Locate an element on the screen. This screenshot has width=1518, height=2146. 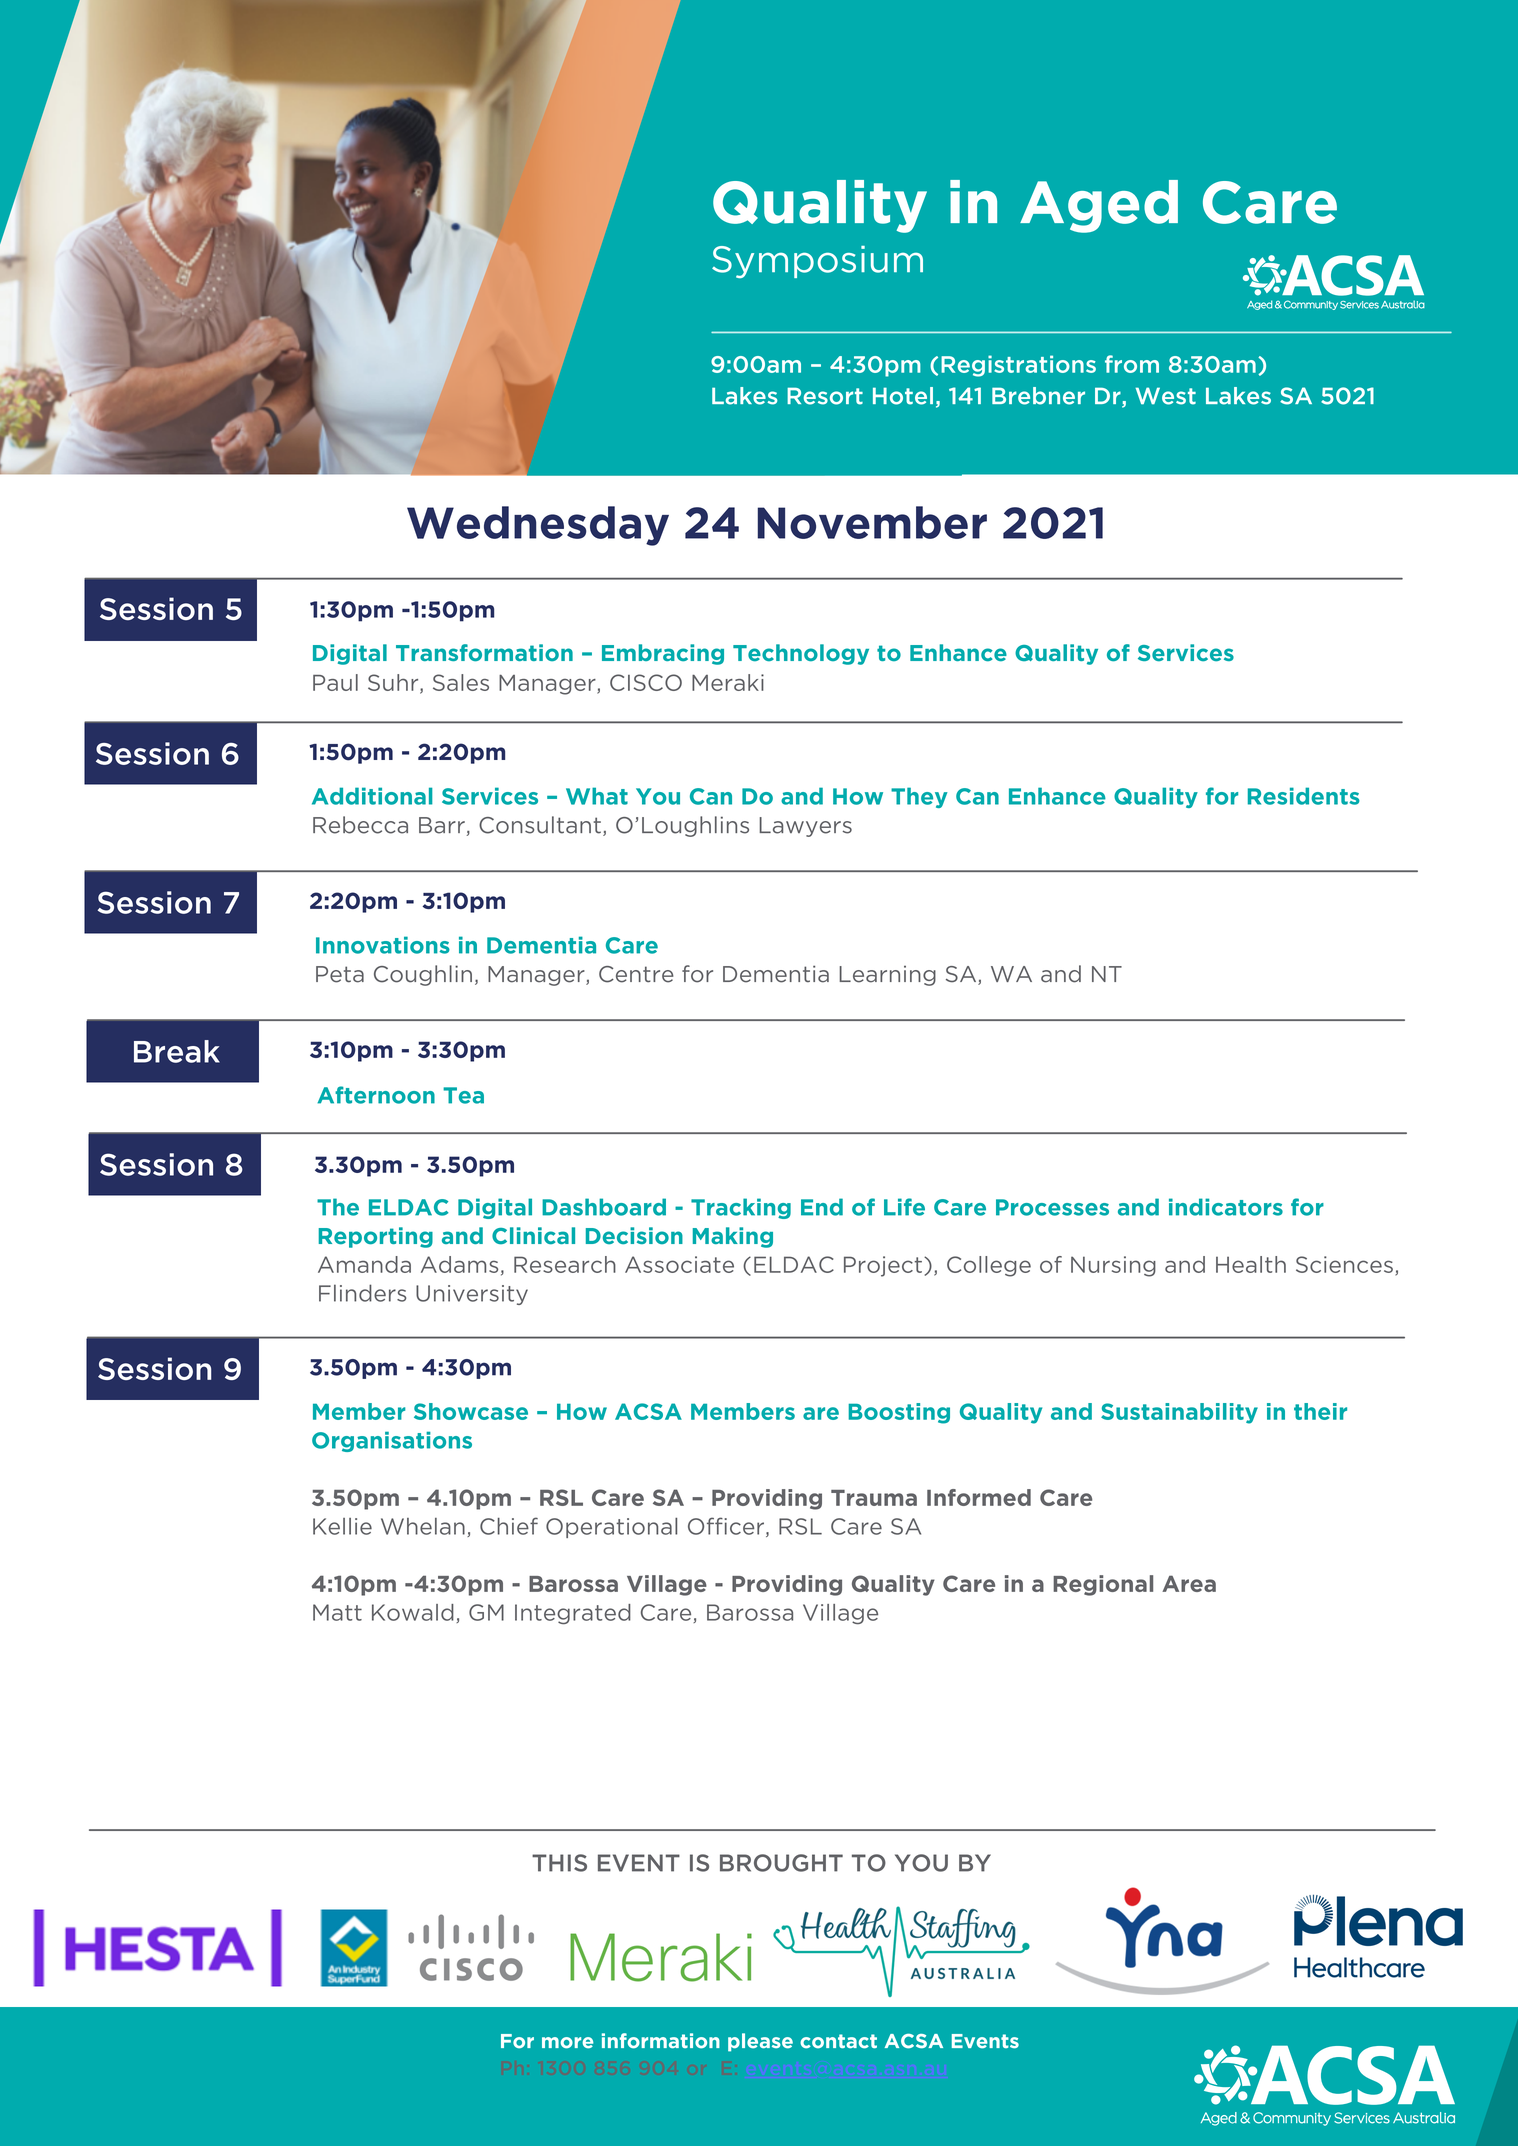
Tracking is located at coordinates (741, 1208).
